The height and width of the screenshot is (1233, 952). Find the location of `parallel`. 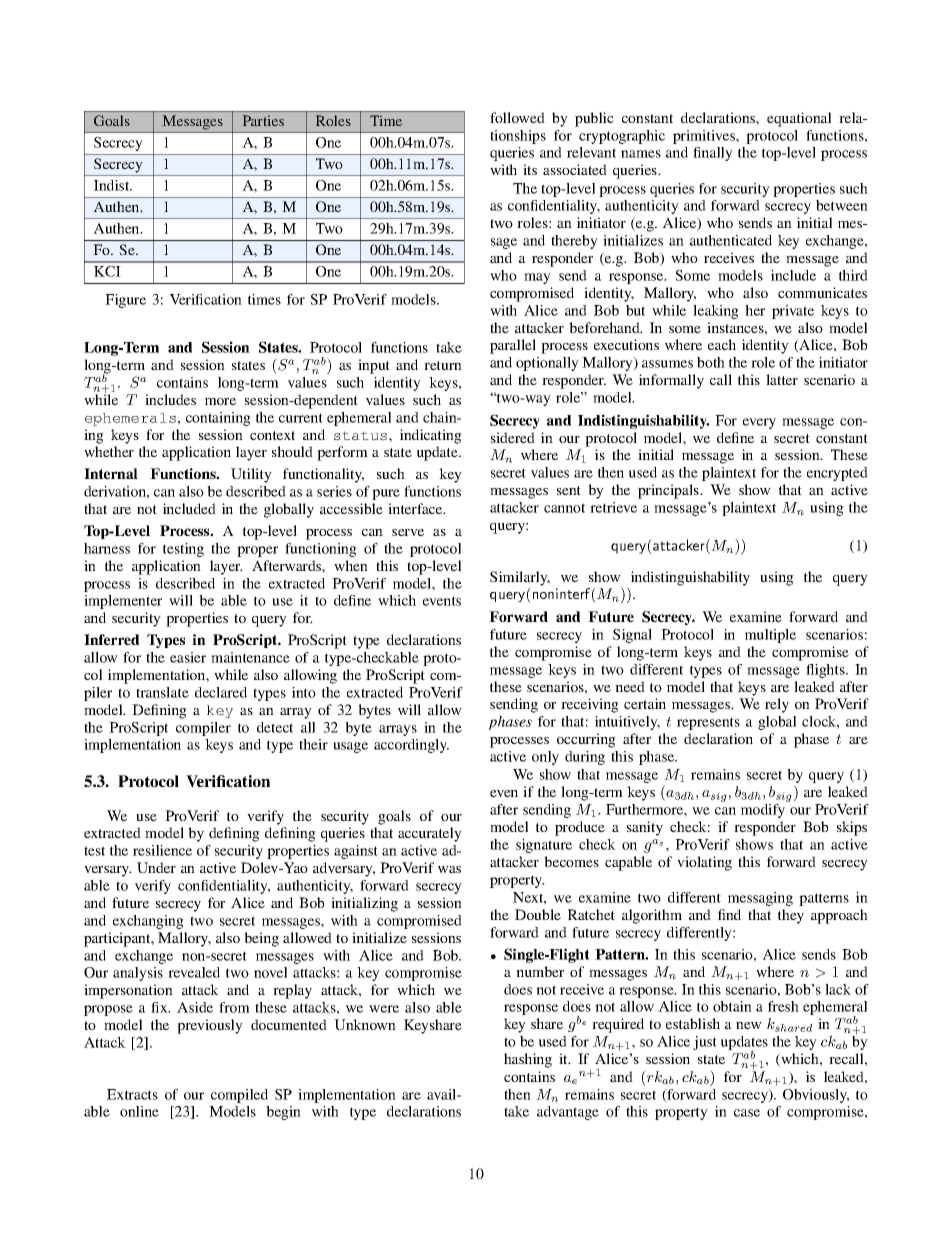

parallel is located at coordinates (513, 346).
